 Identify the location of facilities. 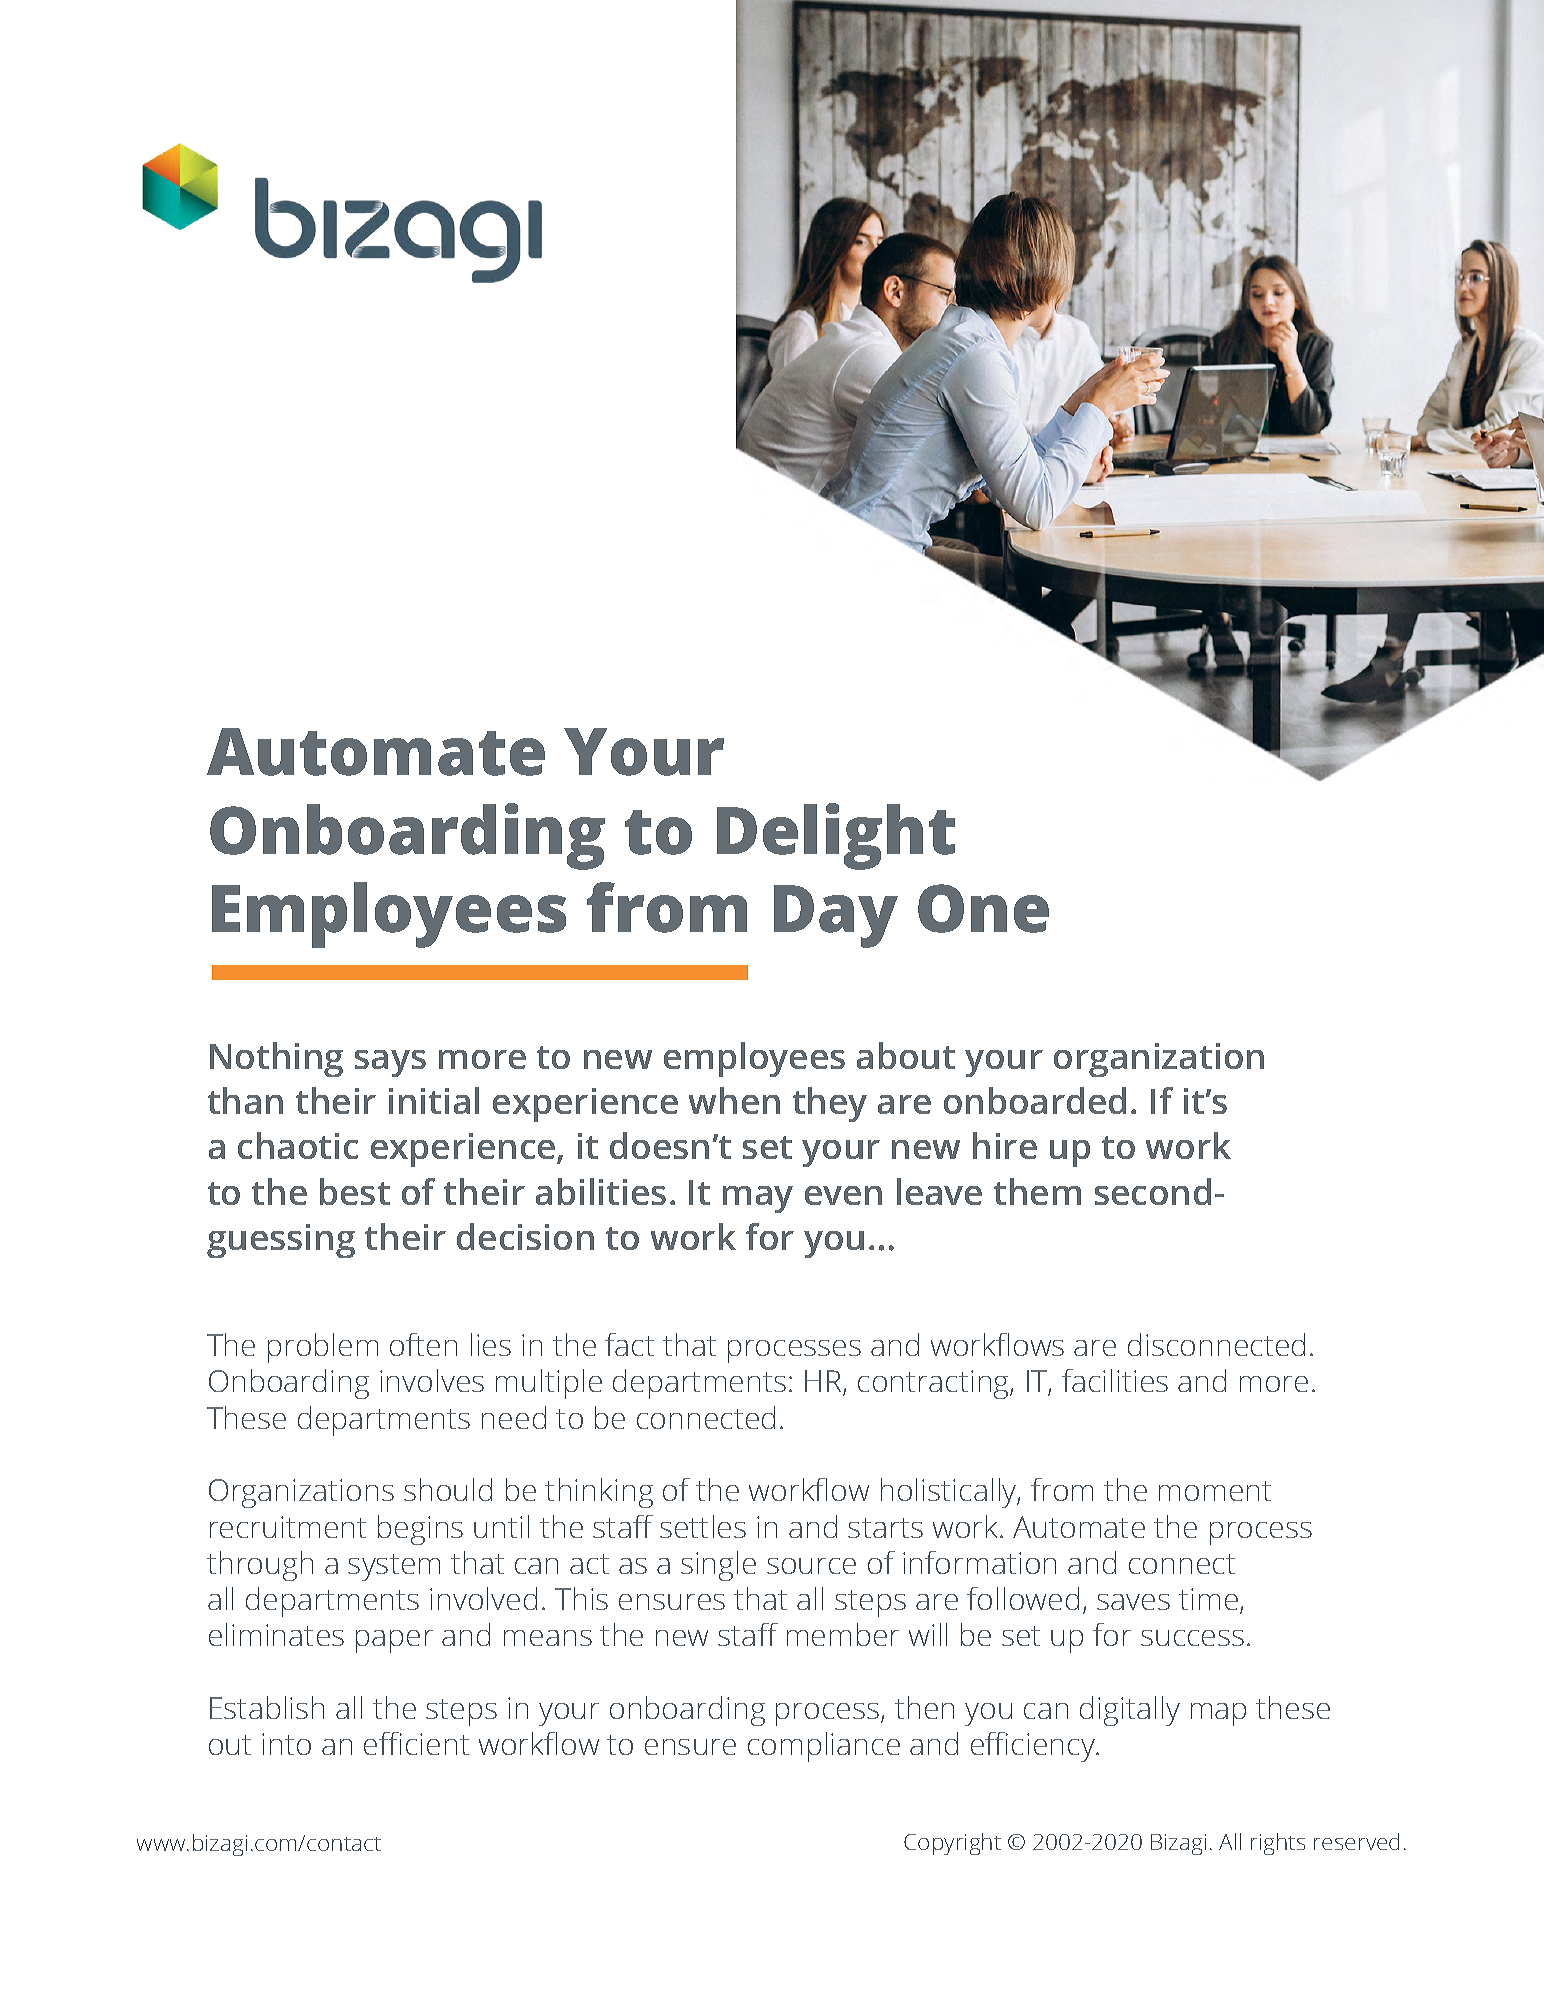
(1115, 1380).
